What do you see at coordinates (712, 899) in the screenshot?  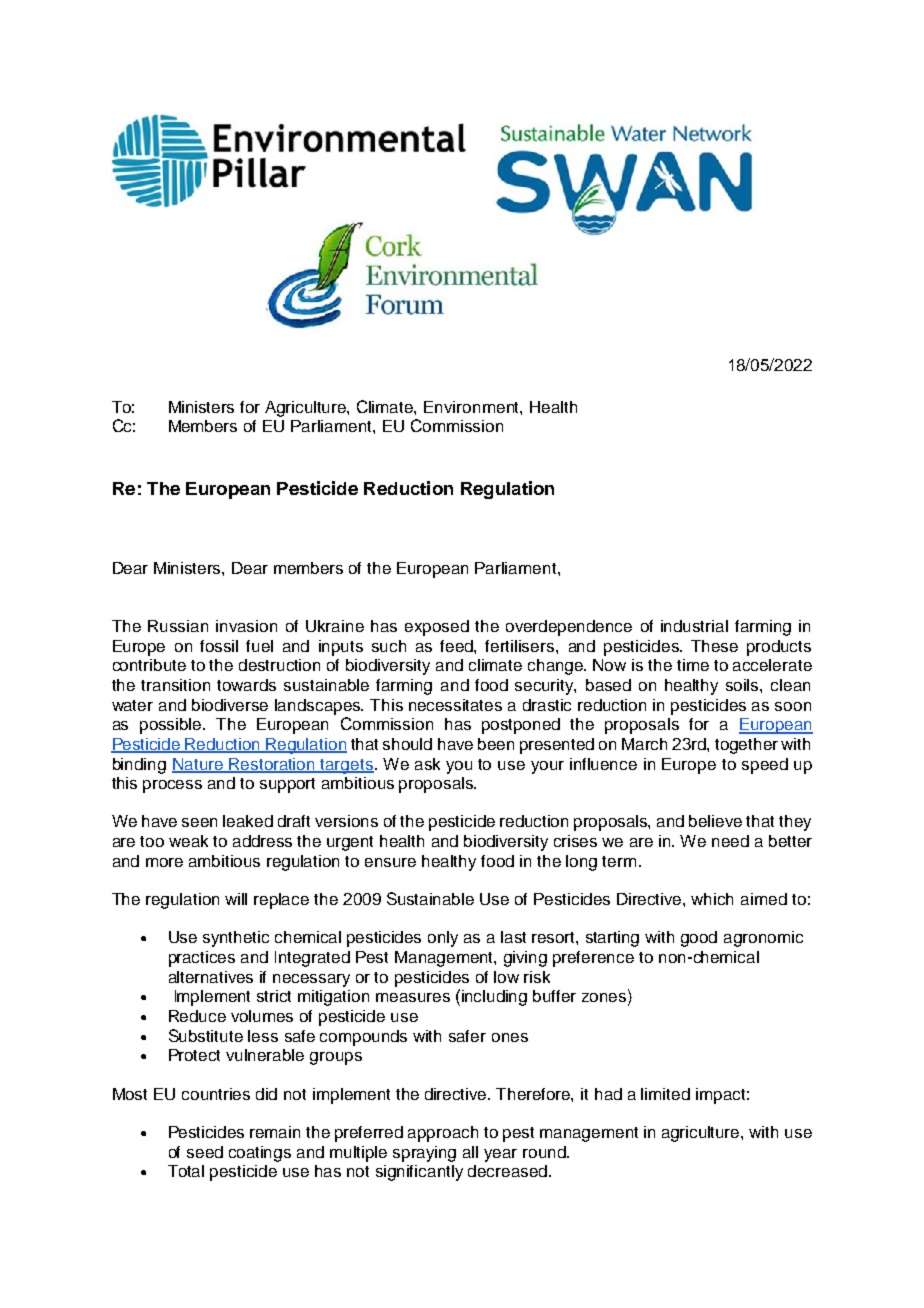 I see `which` at bounding box center [712, 899].
